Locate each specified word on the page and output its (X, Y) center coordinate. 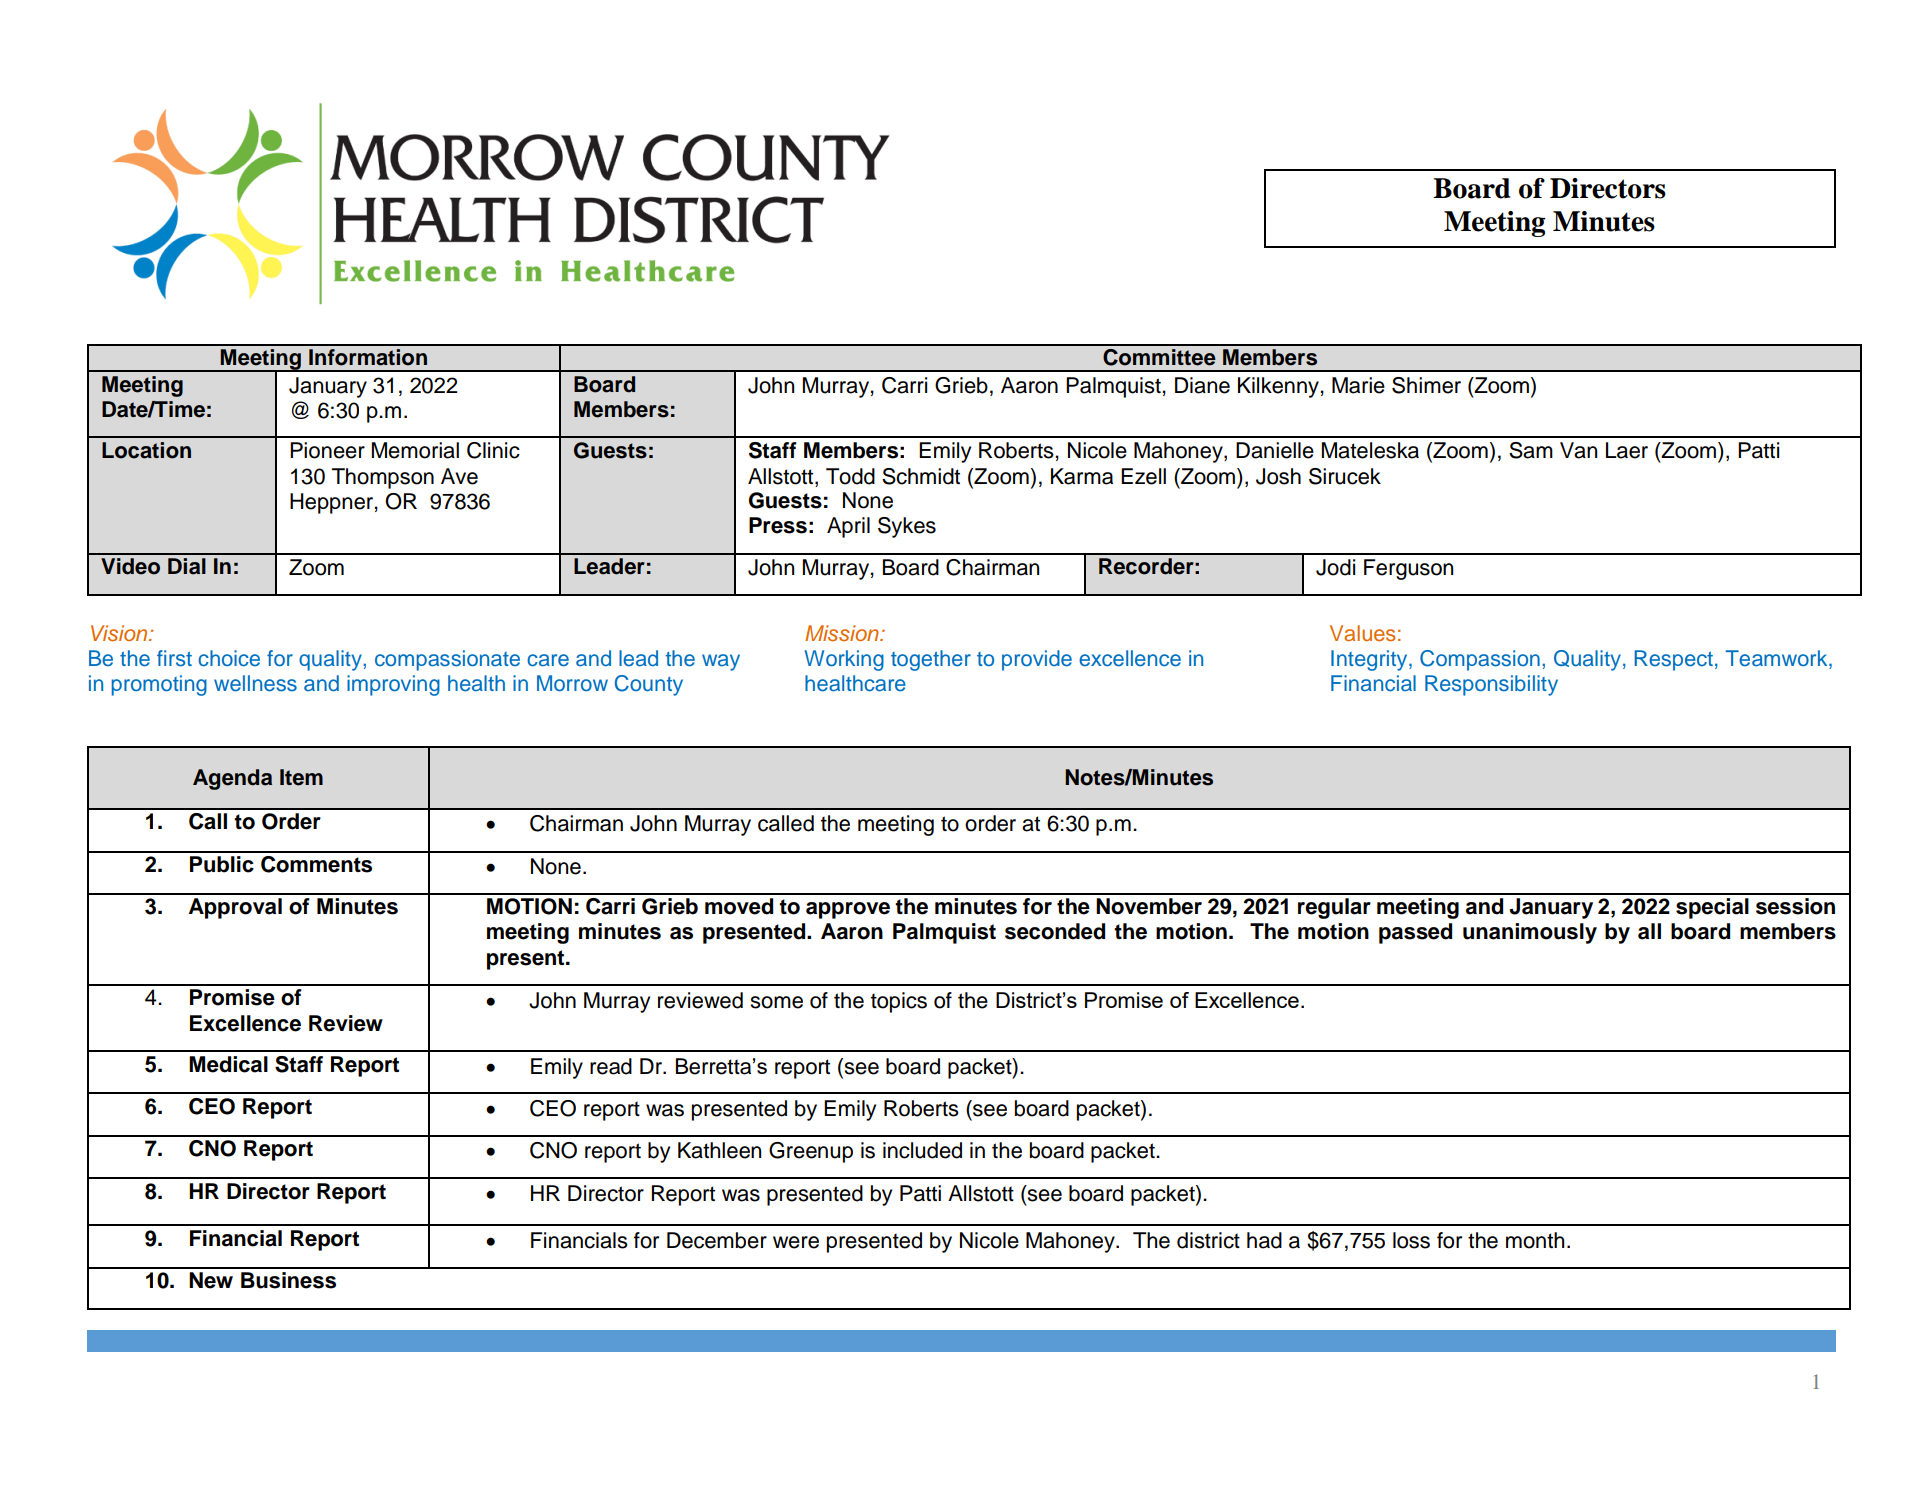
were (796, 1242)
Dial (187, 566)
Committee (1159, 357)
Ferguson (1408, 569)
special (1712, 908)
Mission (843, 633)
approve (848, 910)
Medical (228, 1064)
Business (288, 1280)
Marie (1358, 385)
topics (899, 1002)
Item (301, 777)
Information (368, 357)
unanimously (1530, 933)
